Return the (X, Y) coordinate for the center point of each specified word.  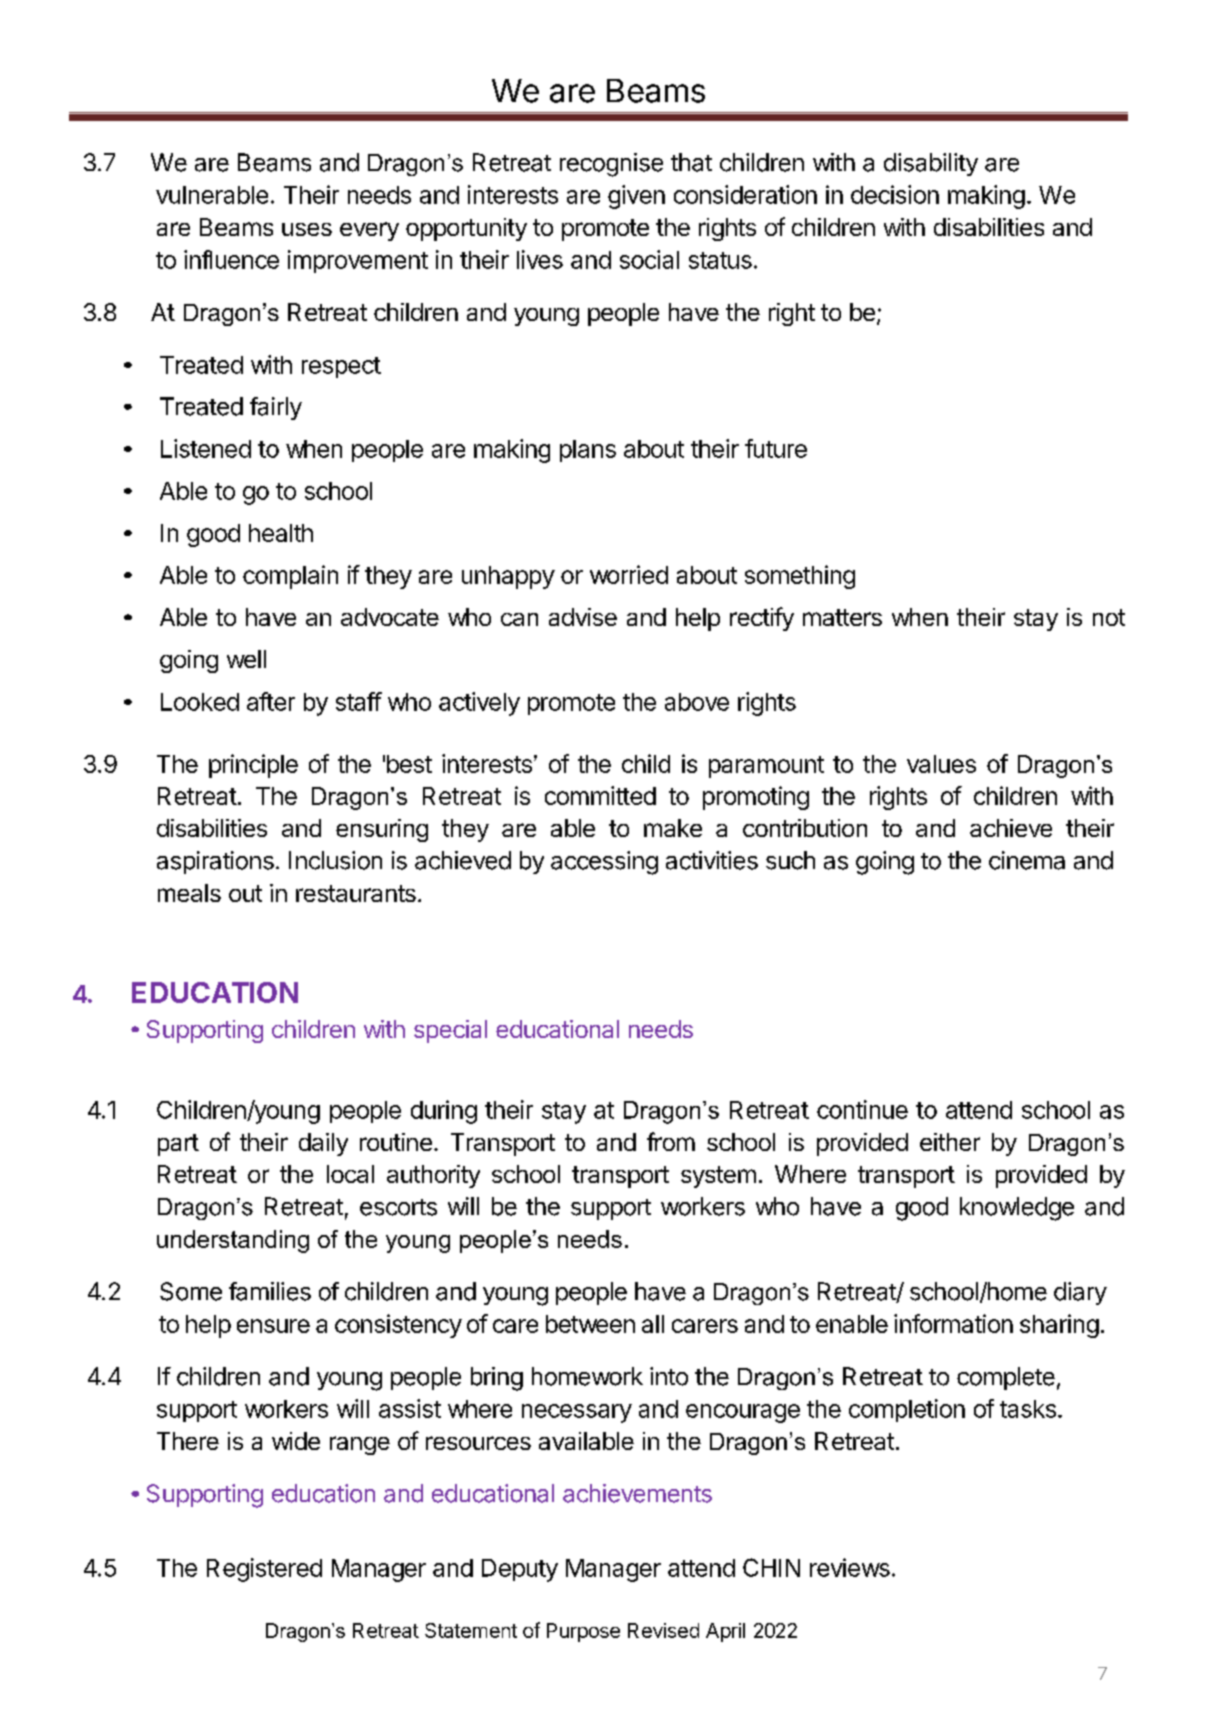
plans (588, 451)
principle (253, 766)
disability (931, 164)
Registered (264, 1570)
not (1109, 617)
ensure (273, 1326)
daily (323, 1144)
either (950, 1142)
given (636, 197)
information (953, 1323)
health (281, 533)
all (653, 1324)
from (671, 1141)
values (941, 764)
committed (600, 795)
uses (307, 229)
